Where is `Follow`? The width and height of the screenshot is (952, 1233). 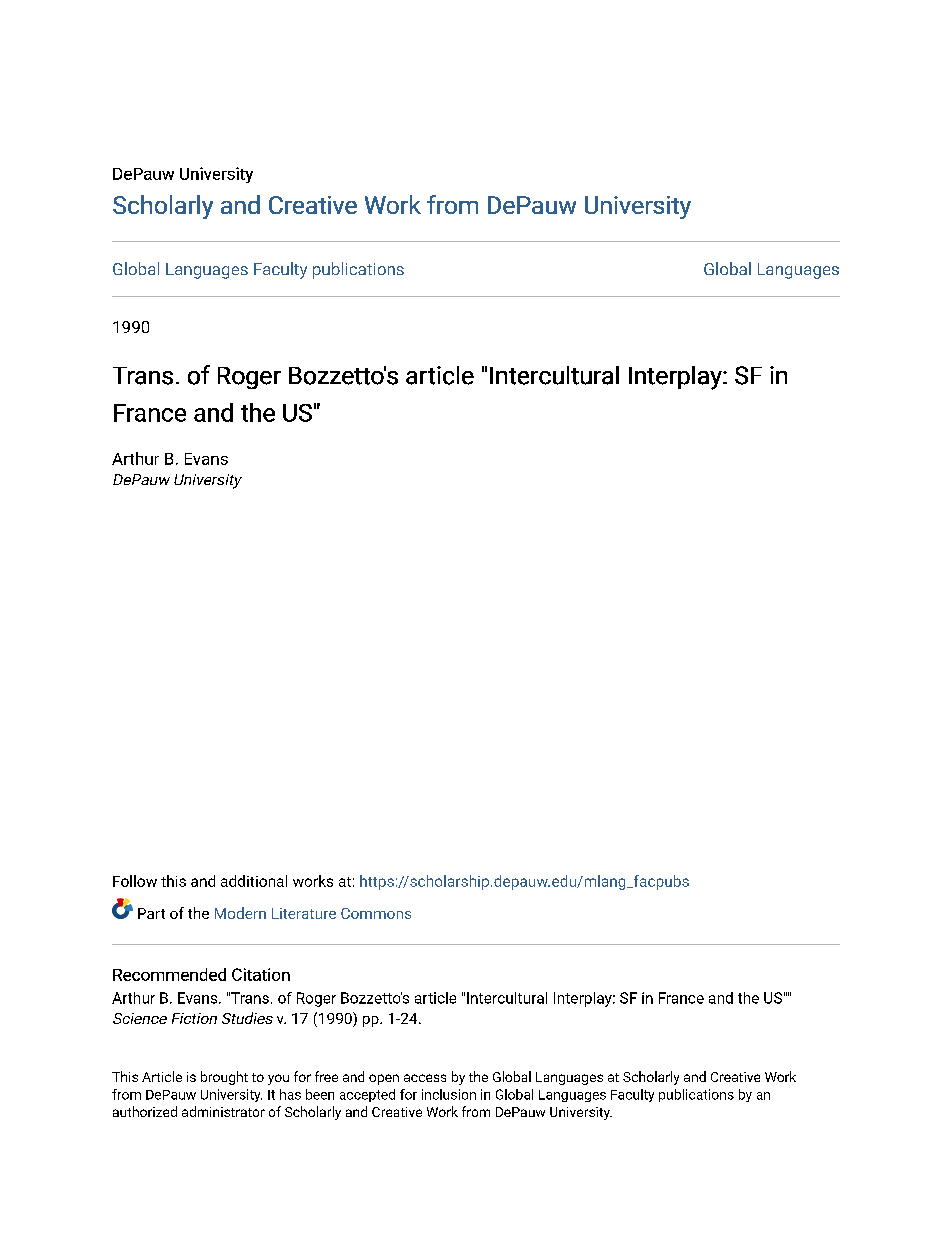
Follow is located at coordinates (135, 881).
